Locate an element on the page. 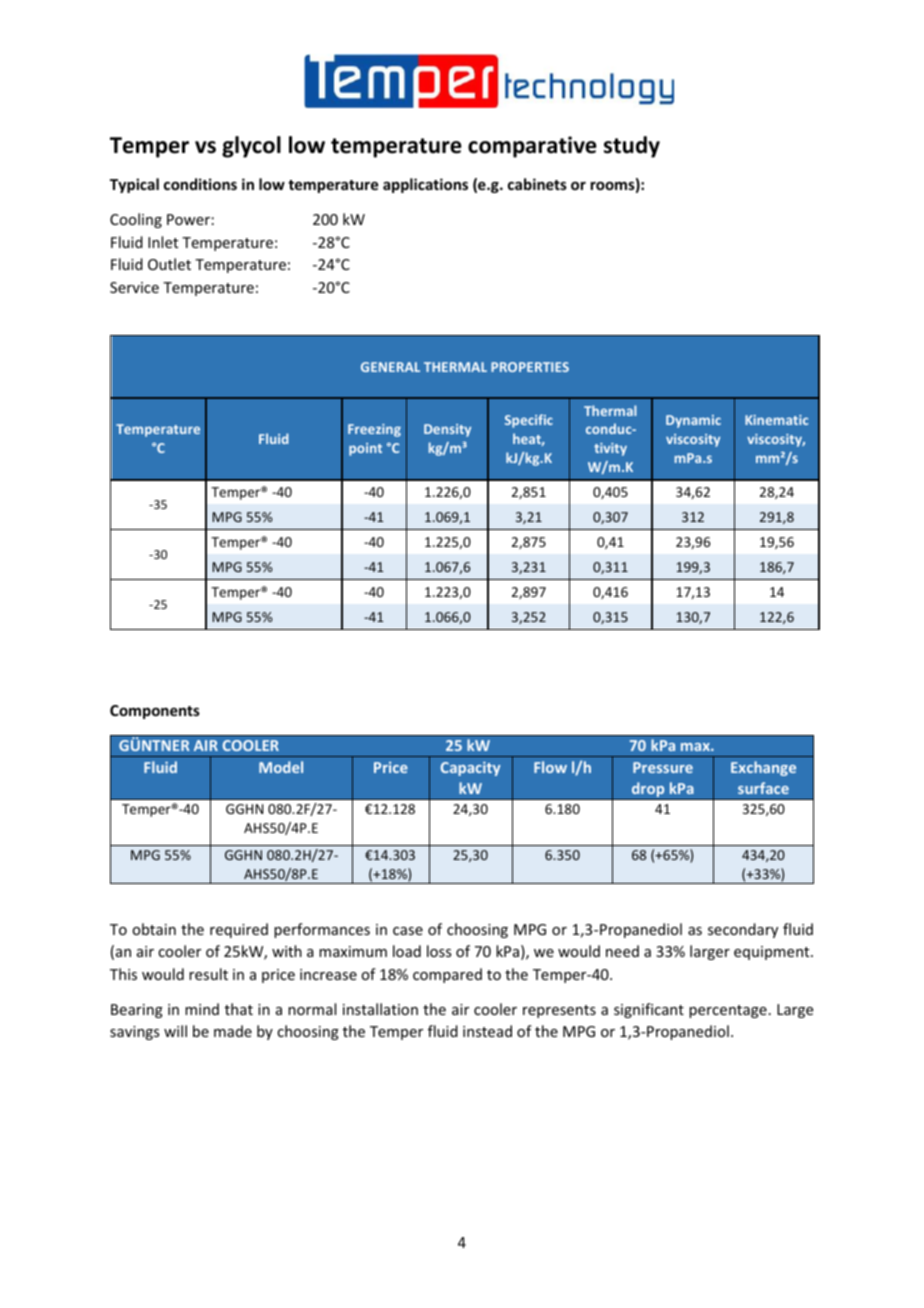 The image size is (924, 1308). conditions is located at coordinates (200, 184).
